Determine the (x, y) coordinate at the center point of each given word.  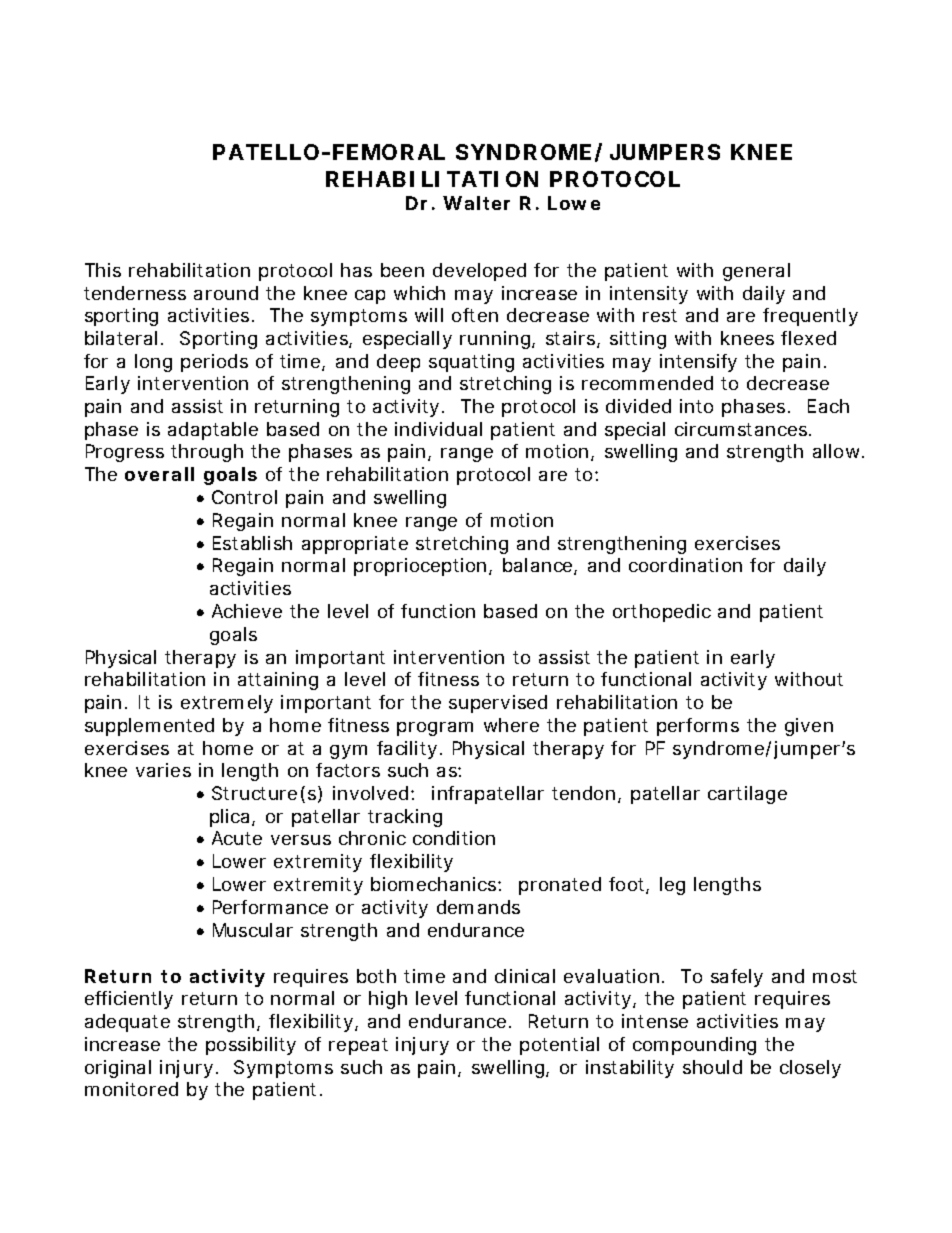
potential (559, 1046)
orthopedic (662, 613)
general (756, 272)
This (103, 270)
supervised (498, 704)
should (712, 1067)
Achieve (247, 611)
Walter (476, 203)
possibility (251, 1046)
